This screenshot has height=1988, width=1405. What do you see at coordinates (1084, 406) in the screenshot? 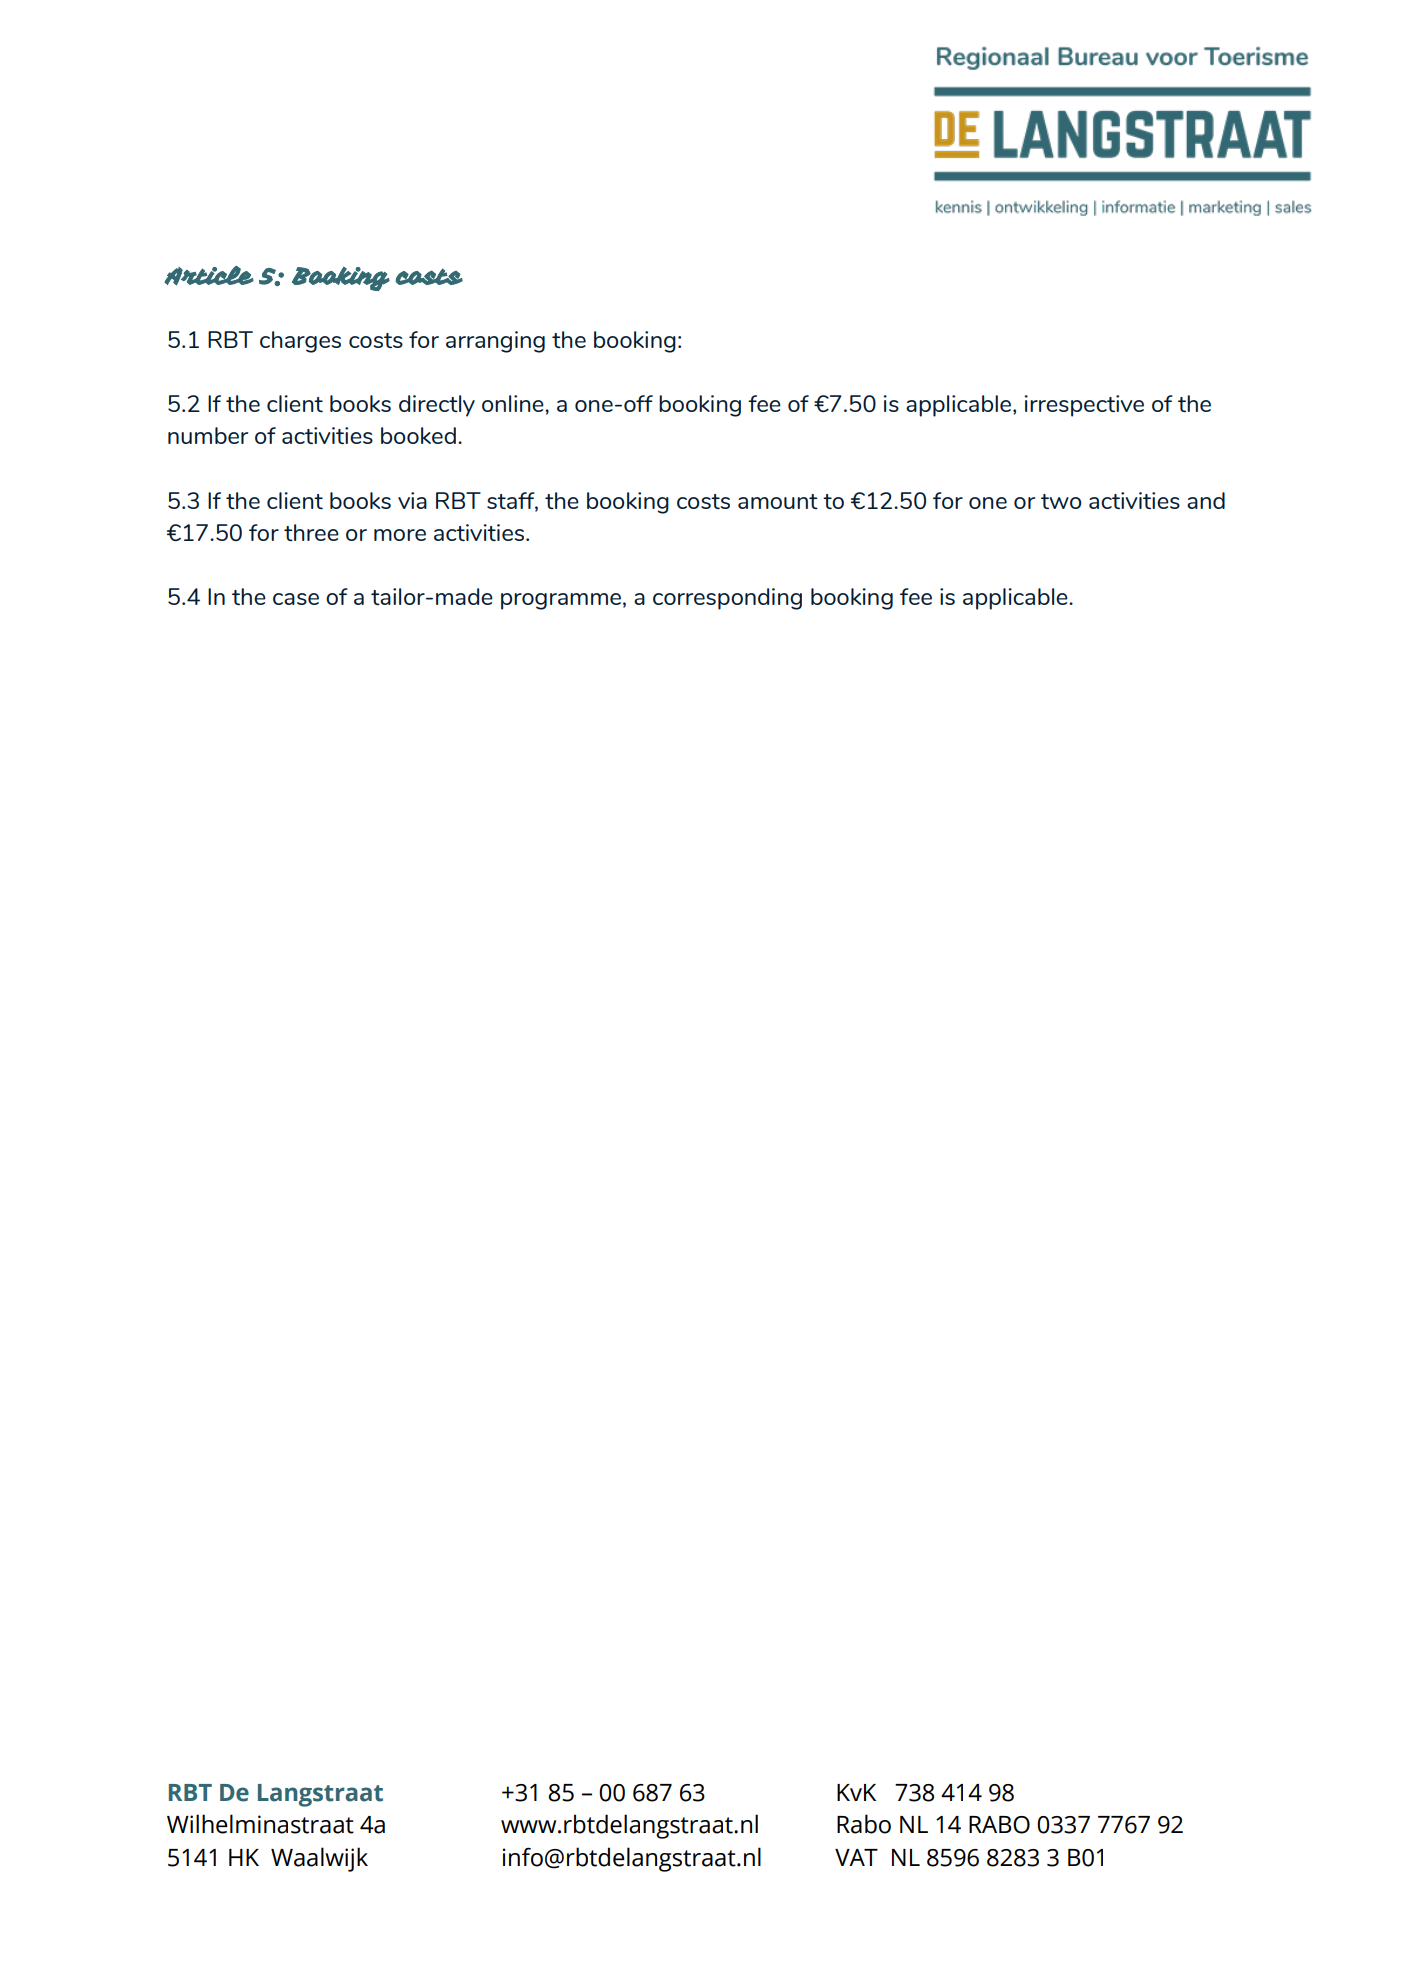
I see `irrespective` at bounding box center [1084, 406].
